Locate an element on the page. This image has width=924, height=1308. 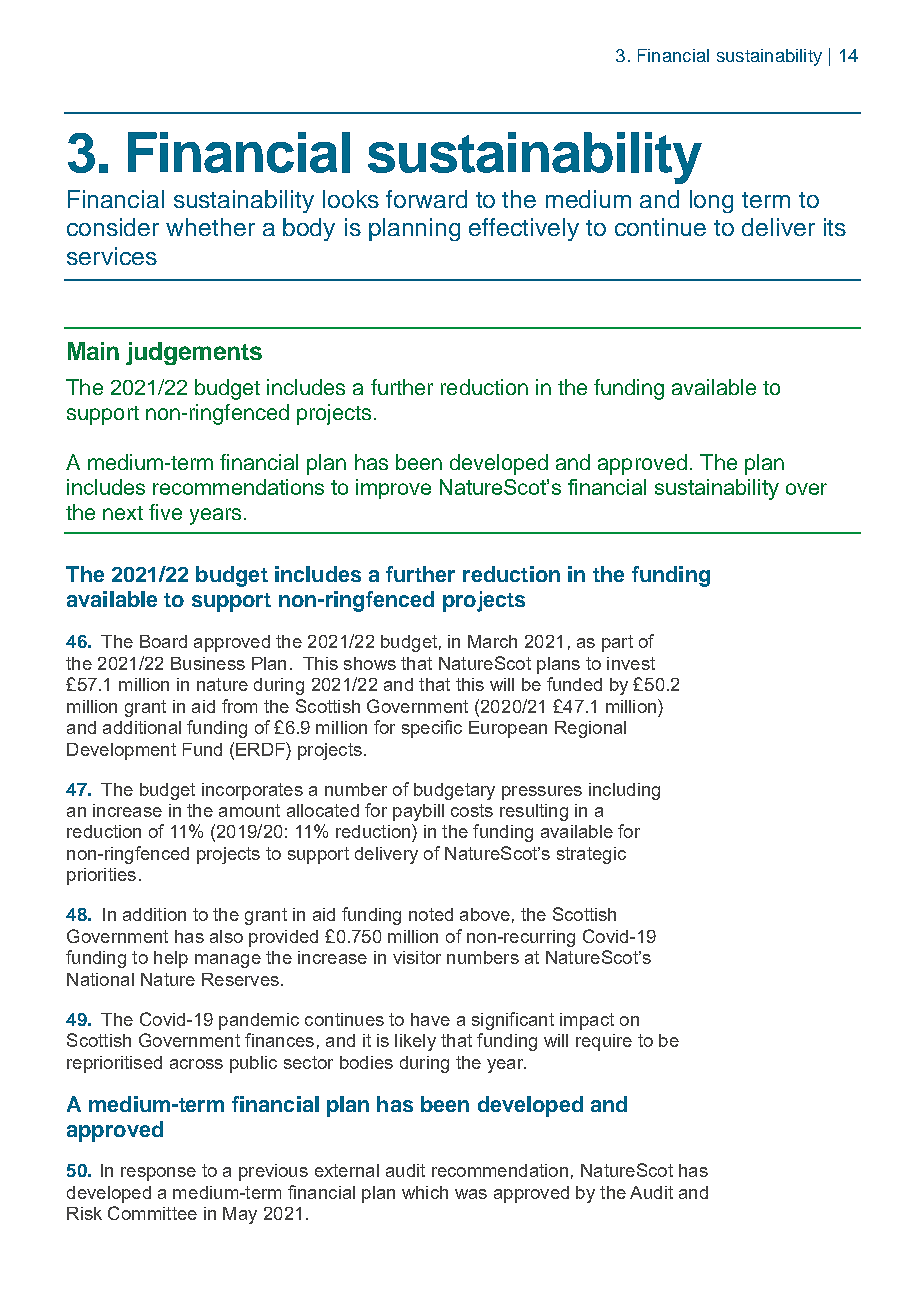
long is located at coordinates (711, 201).
